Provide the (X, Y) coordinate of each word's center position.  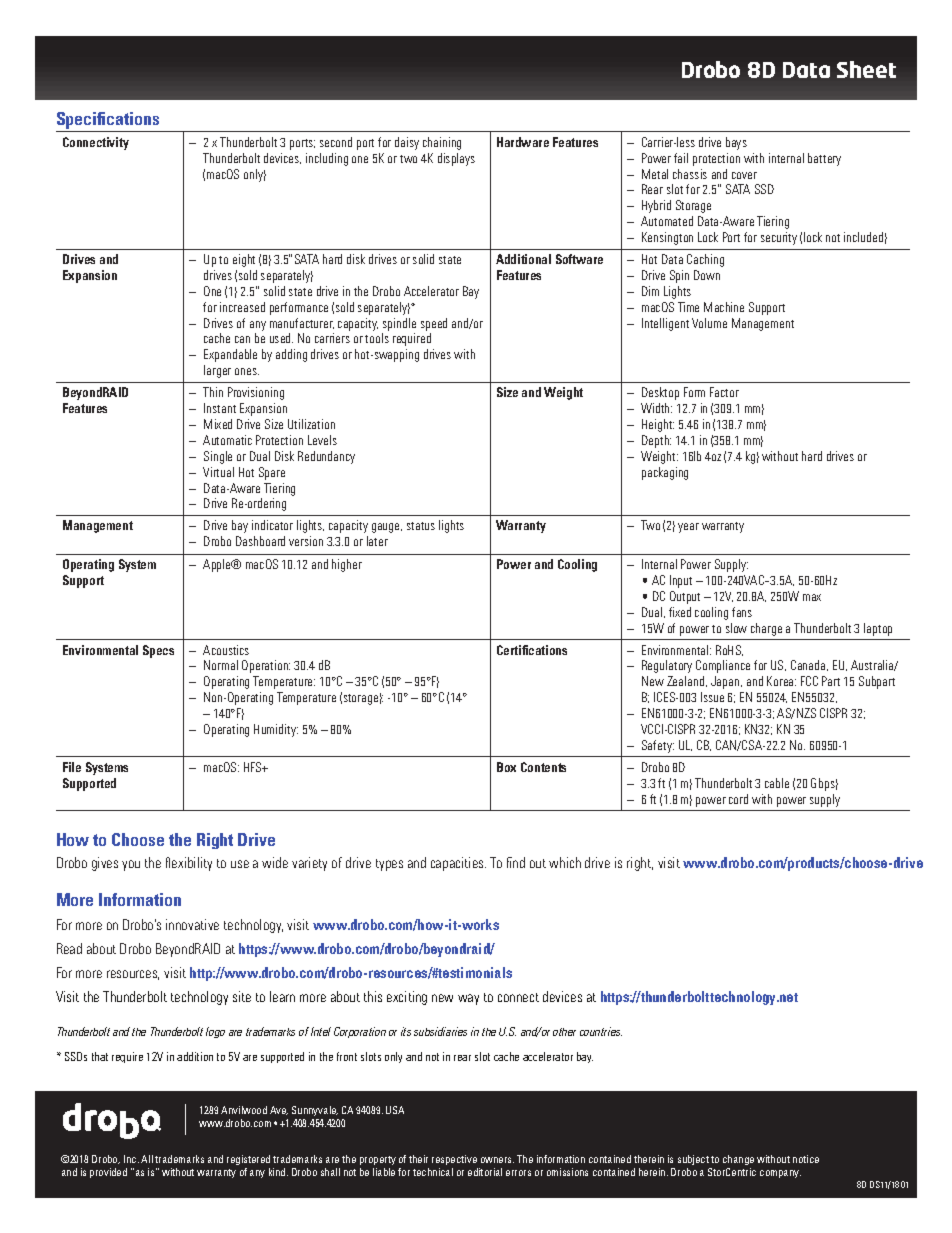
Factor (724, 392)
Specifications (108, 120)
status (421, 526)
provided (108, 1173)
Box (506, 767)
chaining (442, 143)
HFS (254, 767)
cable (777, 783)
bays (736, 143)
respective (454, 1160)
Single (218, 457)
